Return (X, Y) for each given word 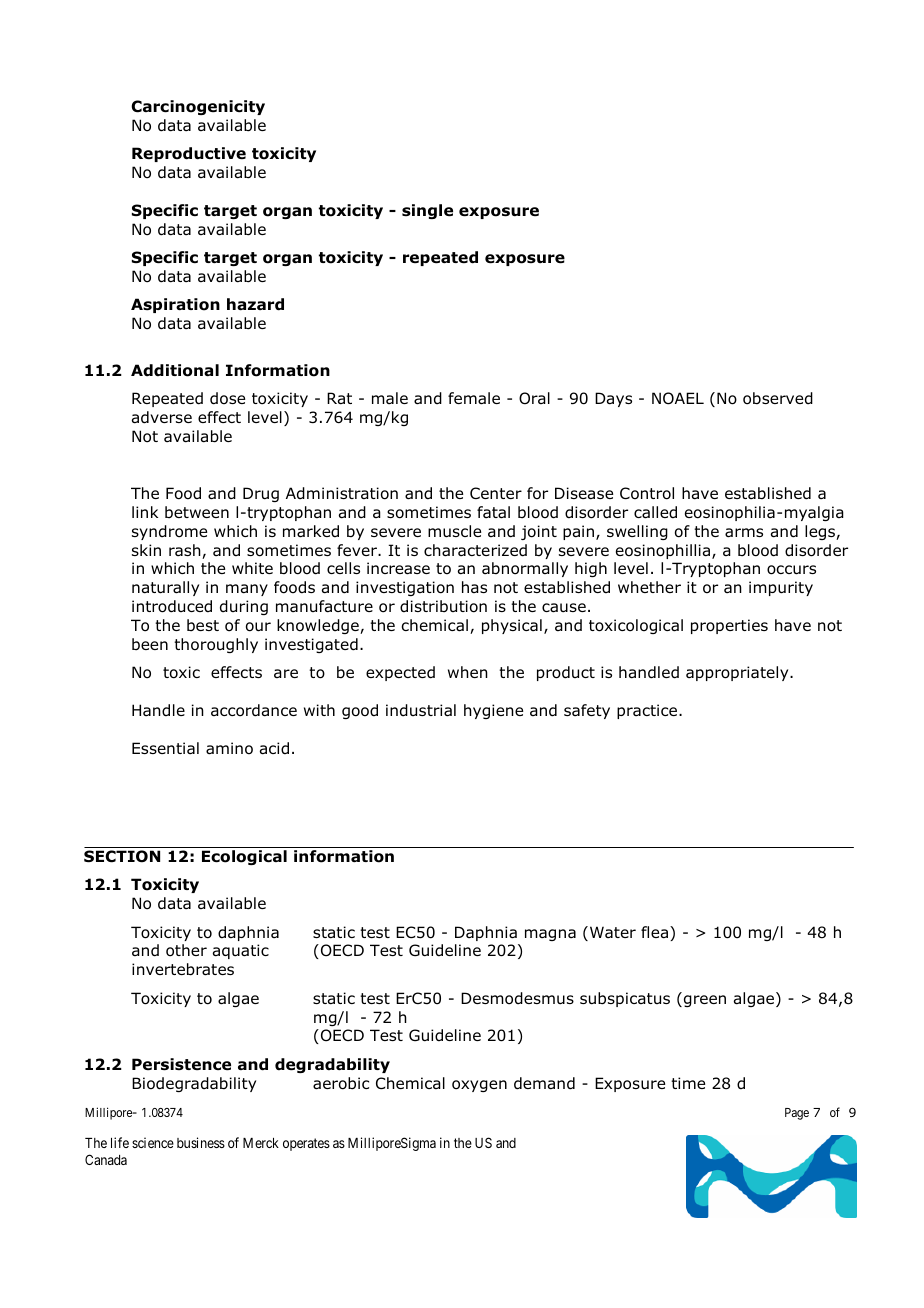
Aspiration (175, 305)
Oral (534, 398)
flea (654, 932)
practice (648, 711)
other (186, 950)
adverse (162, 417)
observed (778, 398)
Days (613, 399)
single (427, 211)
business (201, 1142)
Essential (165, 748)
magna (550, 935)
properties (729, 626)
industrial (421, 710)
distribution (443, 606)
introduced (172, 606)
